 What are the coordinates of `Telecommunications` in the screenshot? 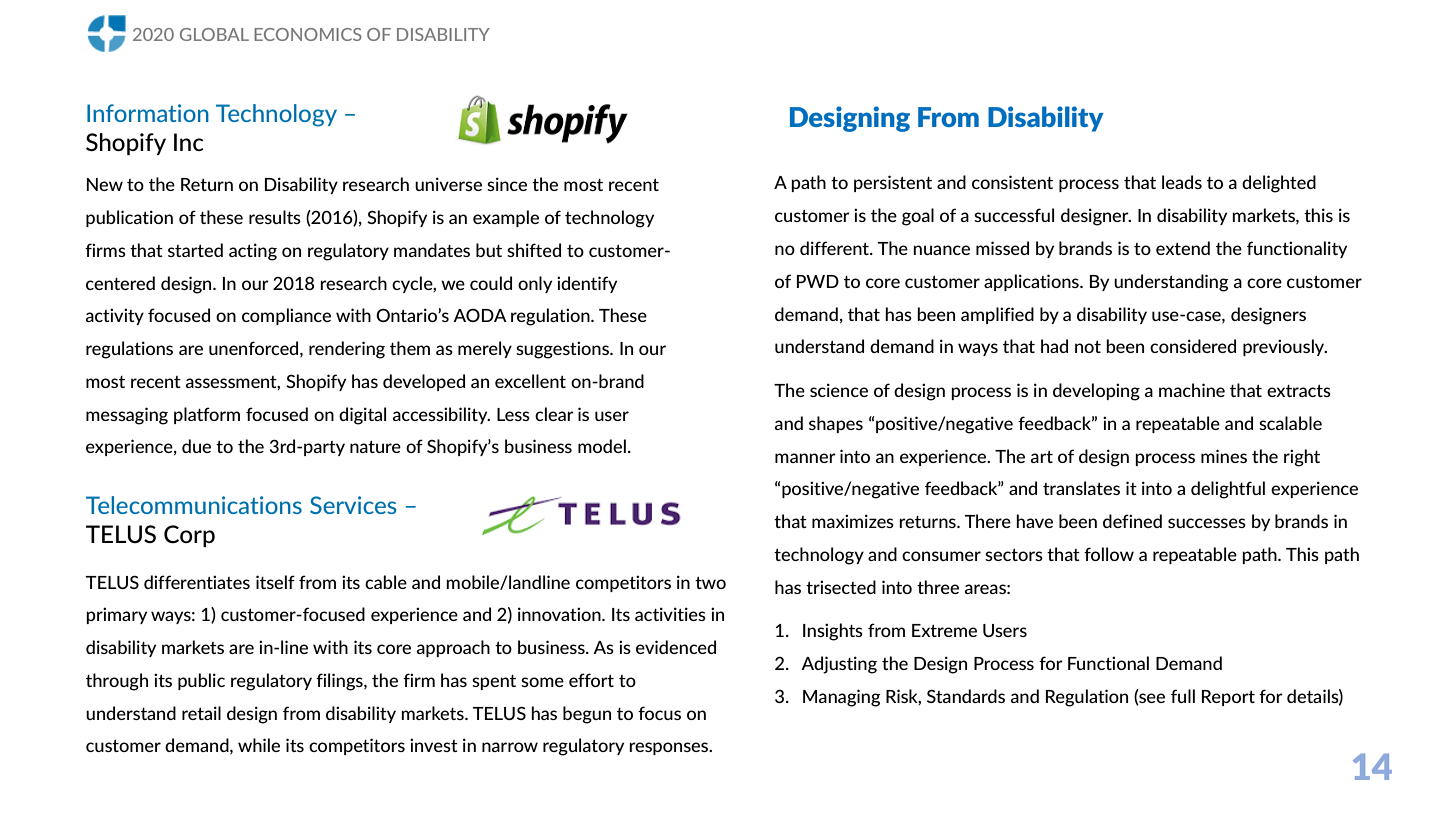 It's located at (194, 505).
